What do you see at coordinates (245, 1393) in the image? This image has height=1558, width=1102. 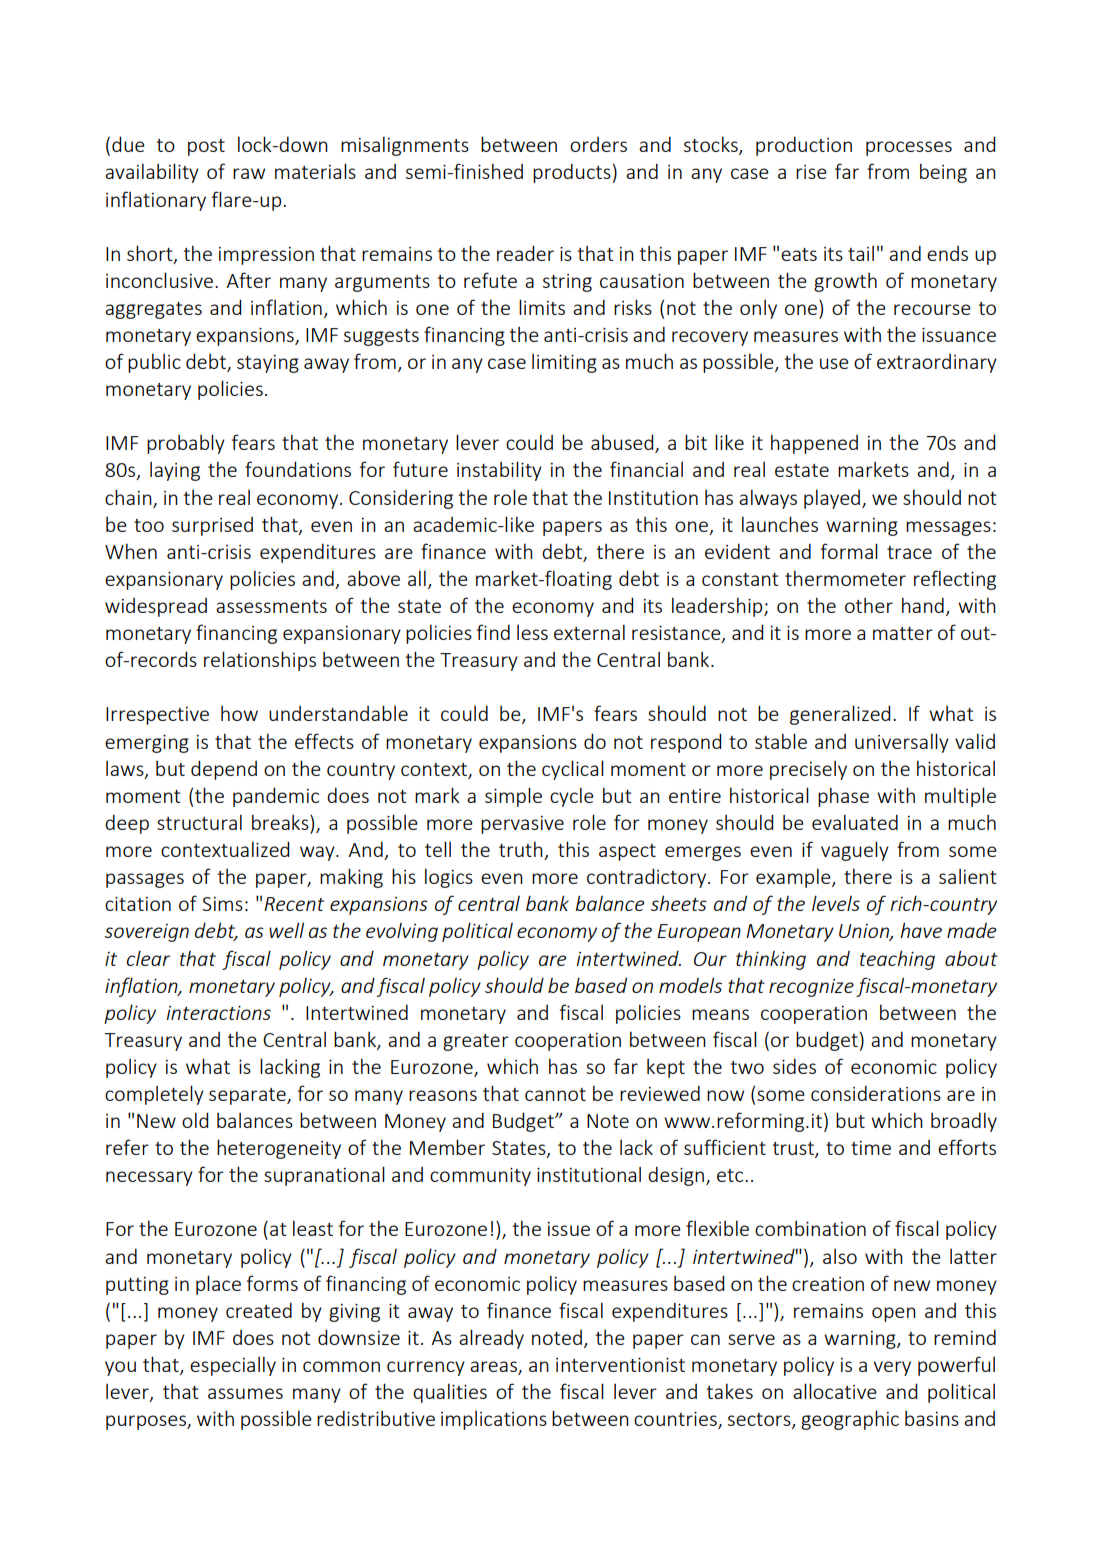 I see `assumes` at bounding box center [245, 1393].
